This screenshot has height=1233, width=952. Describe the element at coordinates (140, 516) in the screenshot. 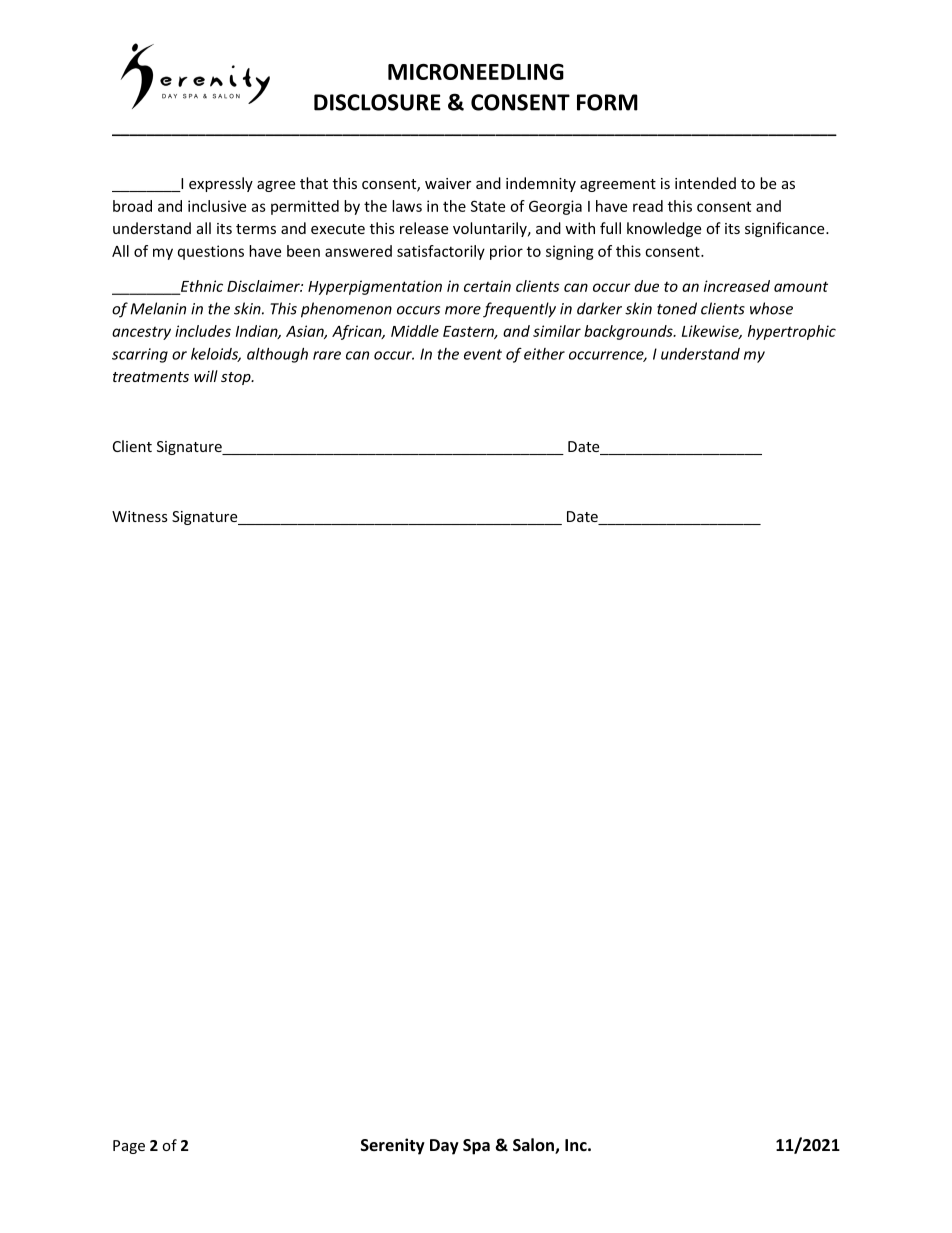

I see `Witness` at that location.
